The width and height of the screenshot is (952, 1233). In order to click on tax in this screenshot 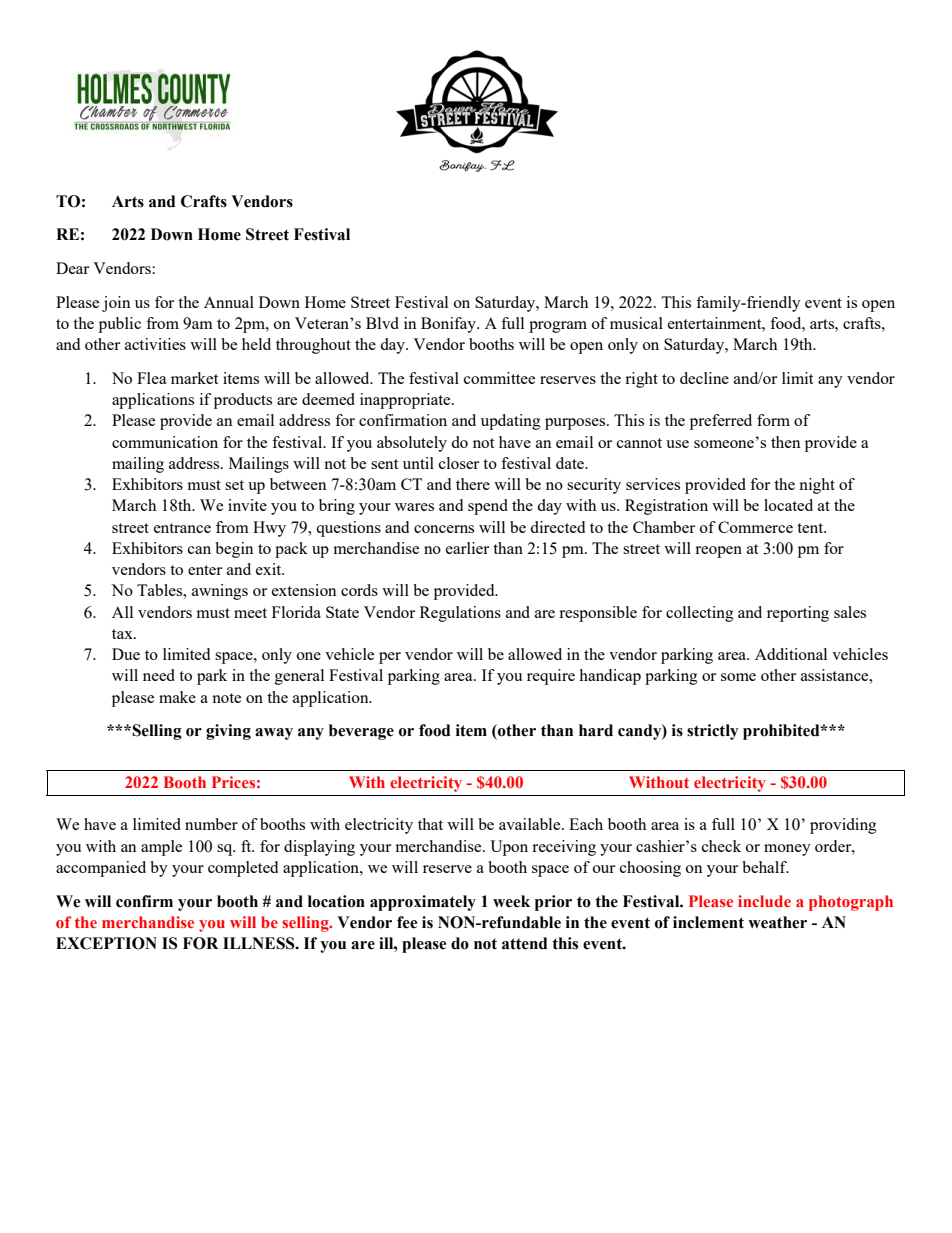, I will do `click(123, 634)`.
